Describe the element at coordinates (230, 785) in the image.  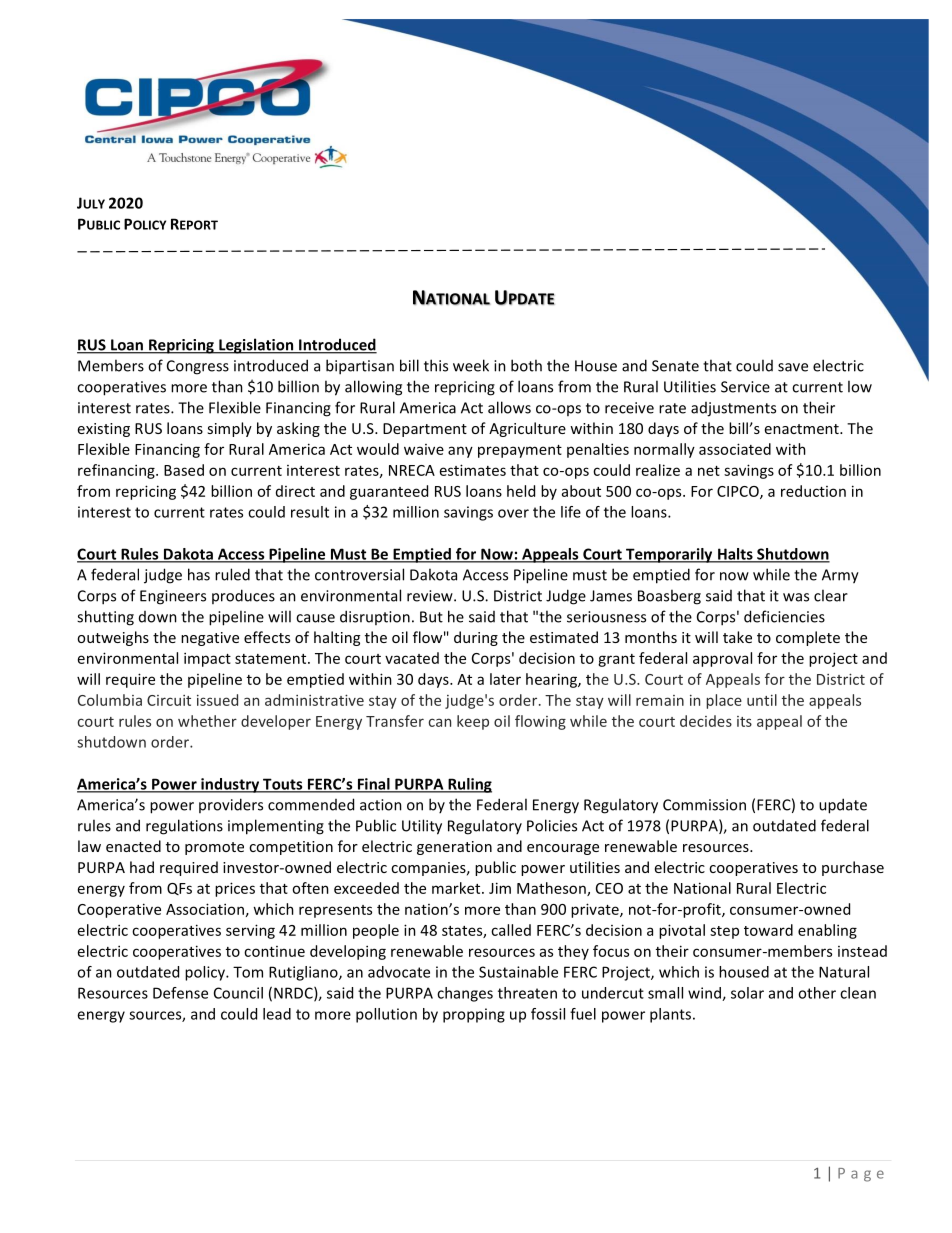
I see `industry` at that location.
